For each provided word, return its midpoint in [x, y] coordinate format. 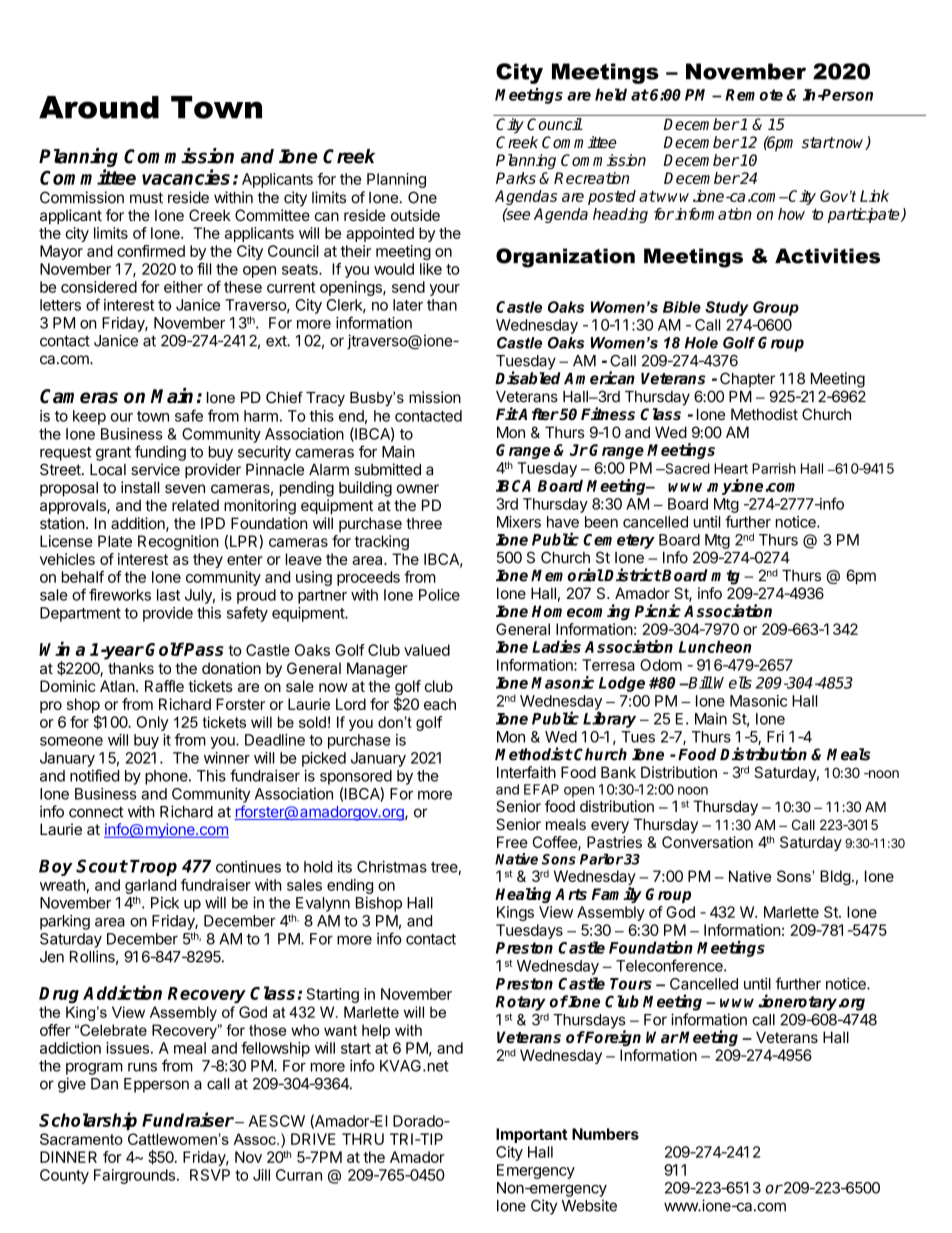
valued [427, 650]
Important [532, 1135]
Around [99, 107]
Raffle [164, 686]
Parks [516, 178]
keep [89, 417]
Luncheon [715, 647]
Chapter [747, 380]
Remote [754, 95]
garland [150, 888]
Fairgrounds [134, 1176]
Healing [523, 895]
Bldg [835, 877]
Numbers [605, 1134]
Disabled [528, 378]
